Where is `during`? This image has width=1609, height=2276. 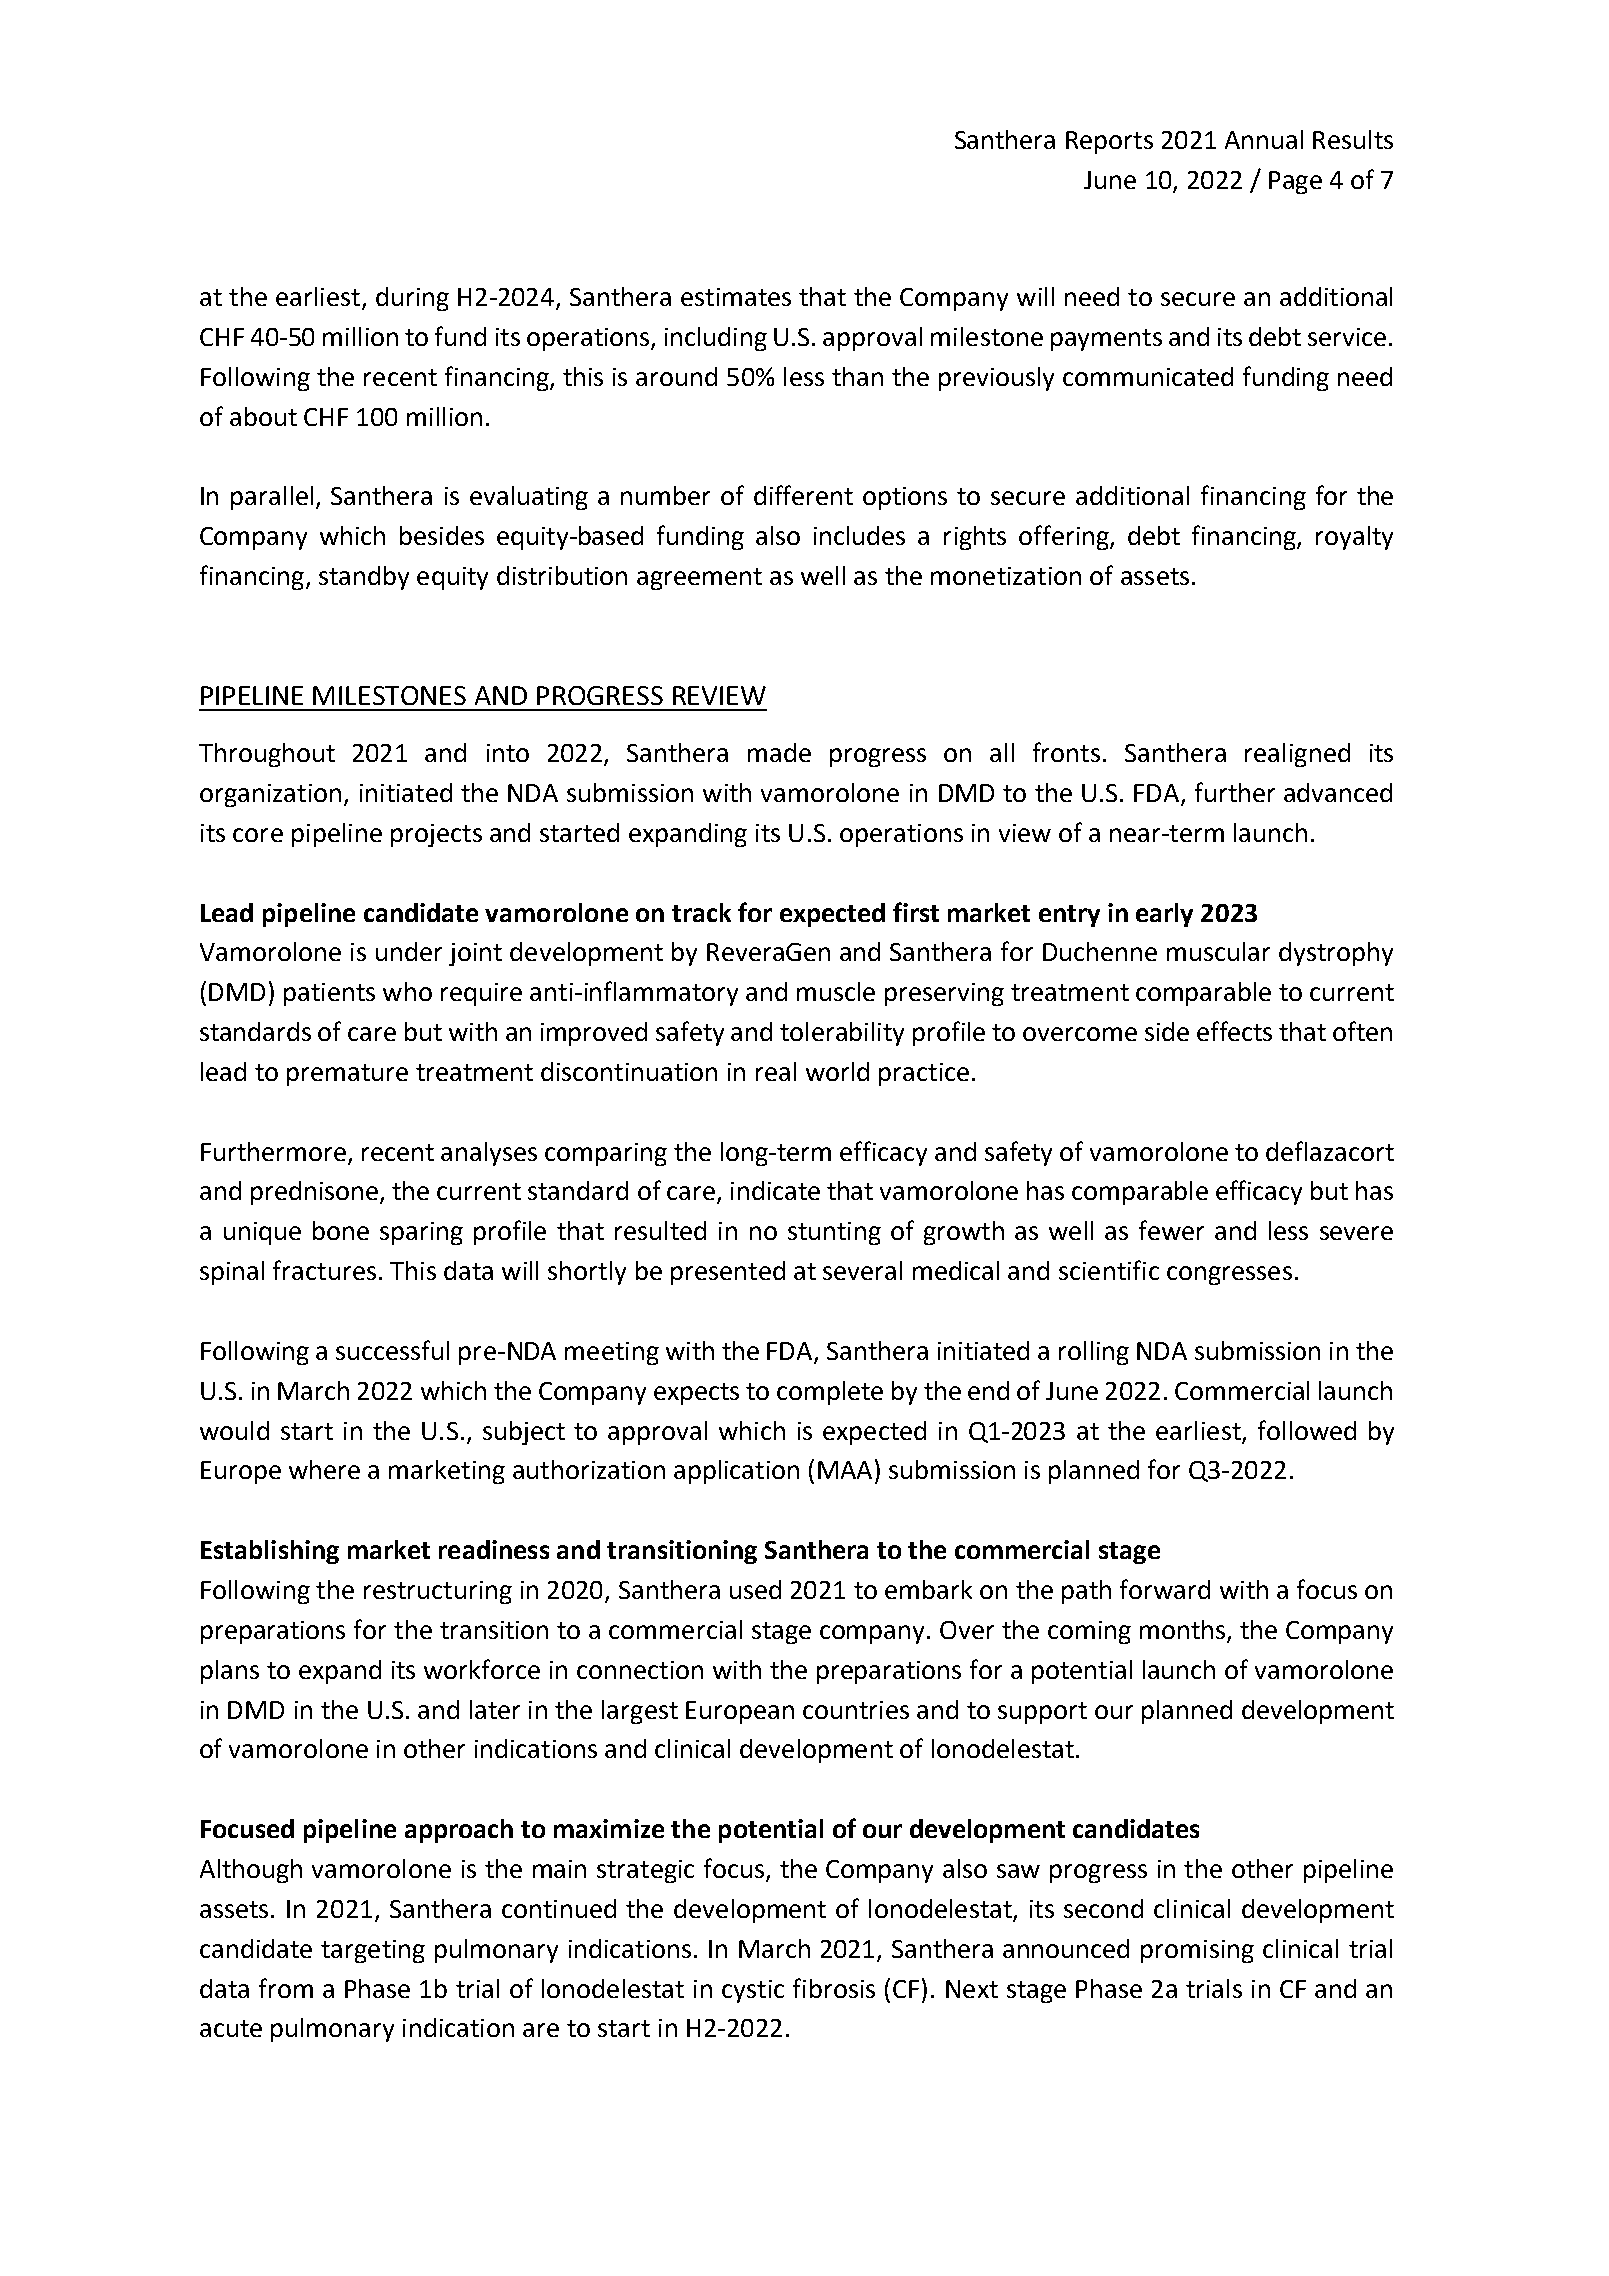 during is located at coordinates (412, 299).
